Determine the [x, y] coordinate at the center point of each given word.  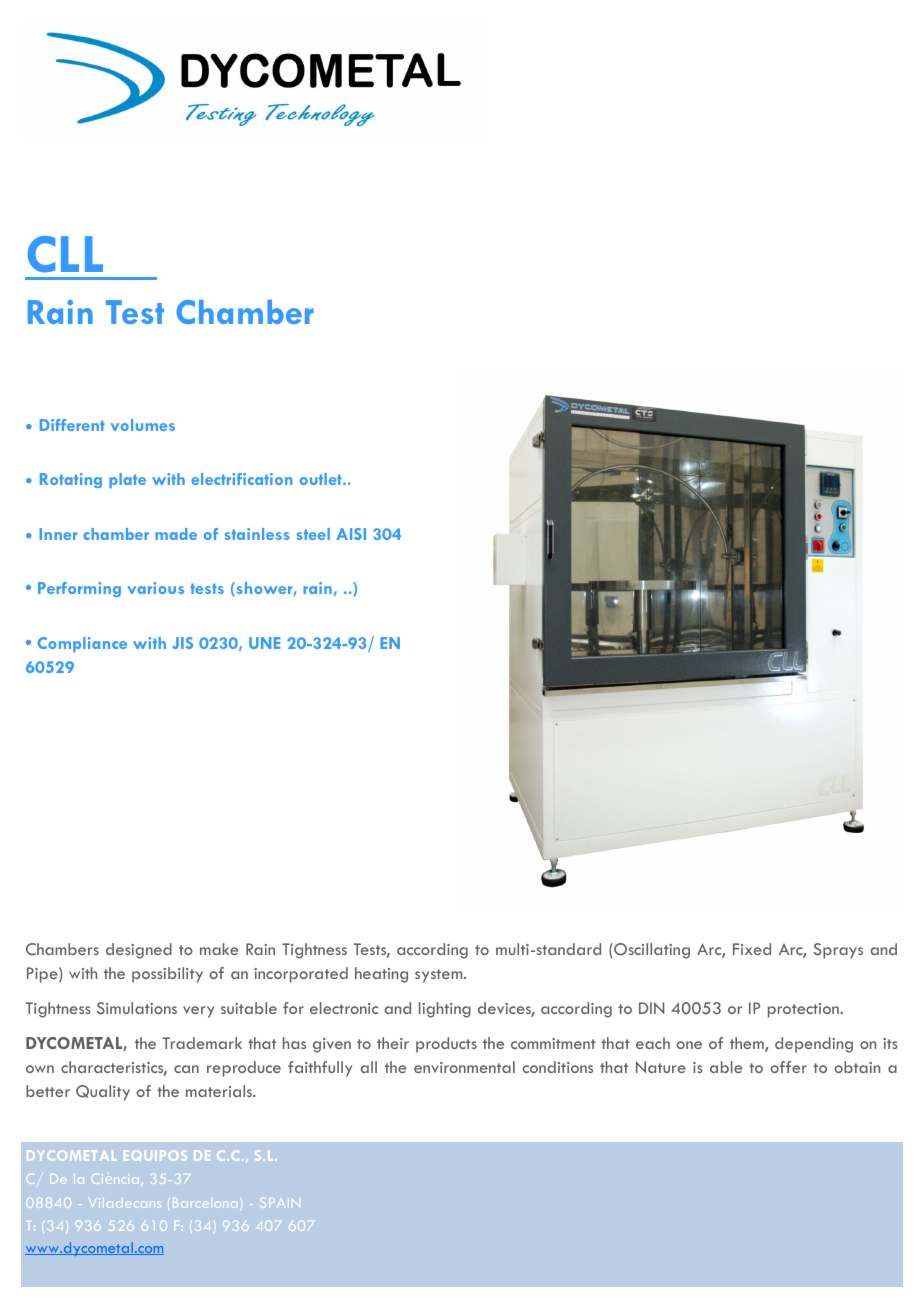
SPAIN [281, 1203]
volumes [143, 425]
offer [788, 1067]
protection [804, 1010]
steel [313, 534]
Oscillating [651, 951]
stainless [257, 534]
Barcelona [203, 1203]
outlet [322, 479]
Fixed [752, 949]
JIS [183, 643]
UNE [264, 643]
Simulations [137, 1008]
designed [139, 951]
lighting [445, 1010]
